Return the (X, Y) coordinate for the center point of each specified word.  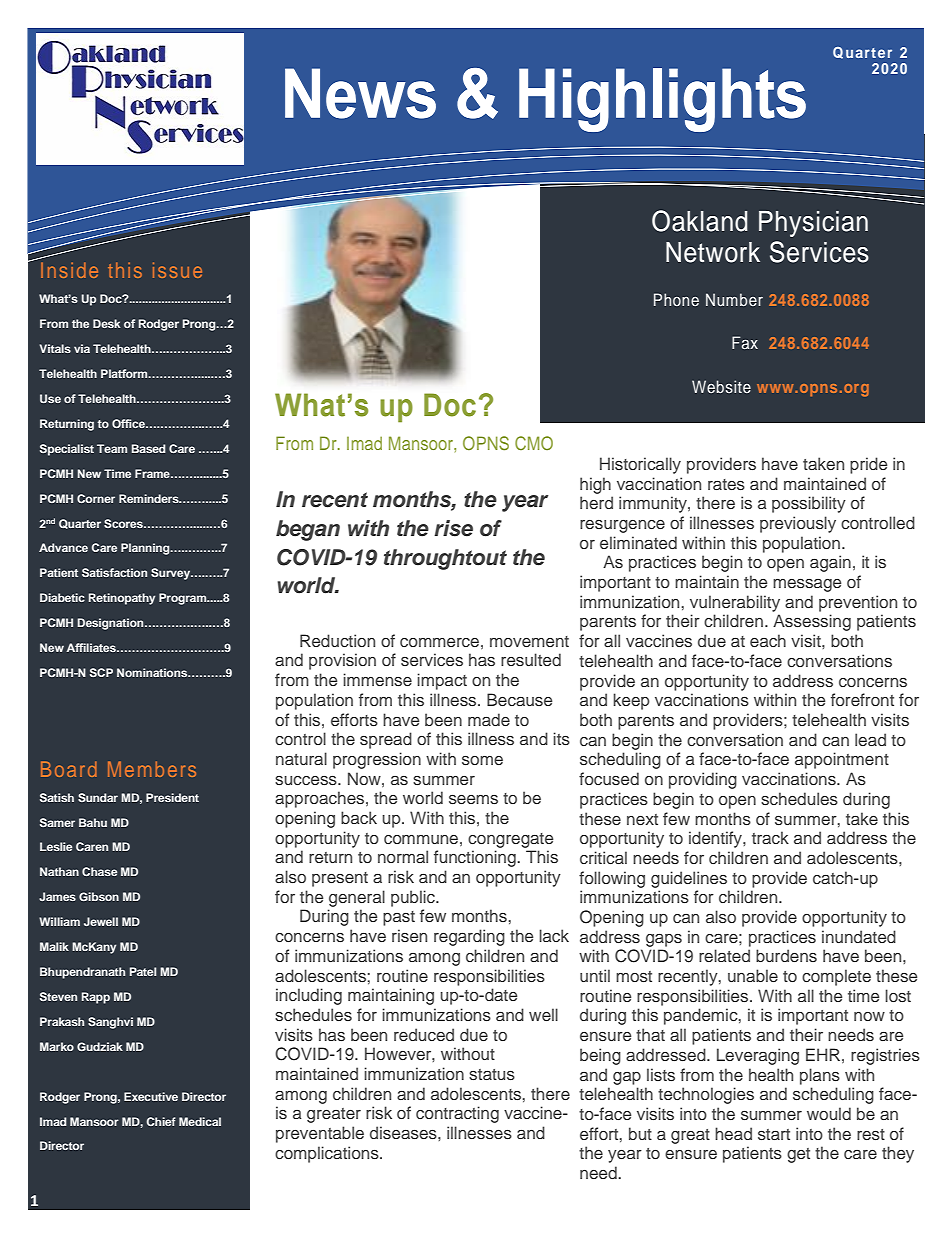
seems (473, 799)
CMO (534, 443)
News (360, 93)
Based (149, 448)
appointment (842, 760)
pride (868, 465)
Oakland (700, 221)
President (172, 797)
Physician (813, 224)
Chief (161, 1121)
